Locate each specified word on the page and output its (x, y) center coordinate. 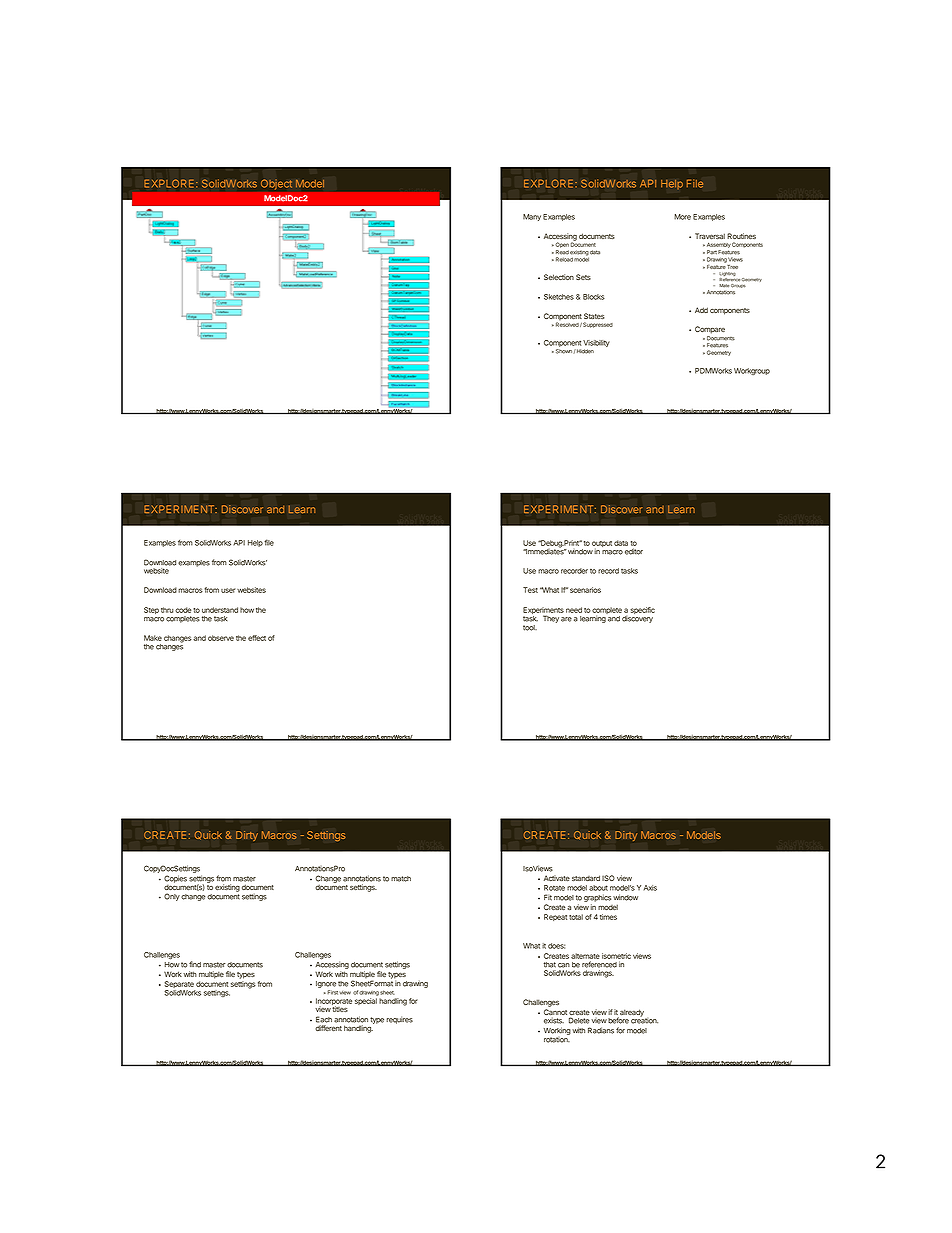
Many (532, 217)
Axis (650, 888)
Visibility (596, 345)
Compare (710, 330)
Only (172, 897)
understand (220, 610)
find (195, 964)
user (228, 590)
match (401, 879)
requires (399, 1020)
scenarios (585, 590)
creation (644, 1020)
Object (276, 184)
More (682, 217)
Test (530, 590)
